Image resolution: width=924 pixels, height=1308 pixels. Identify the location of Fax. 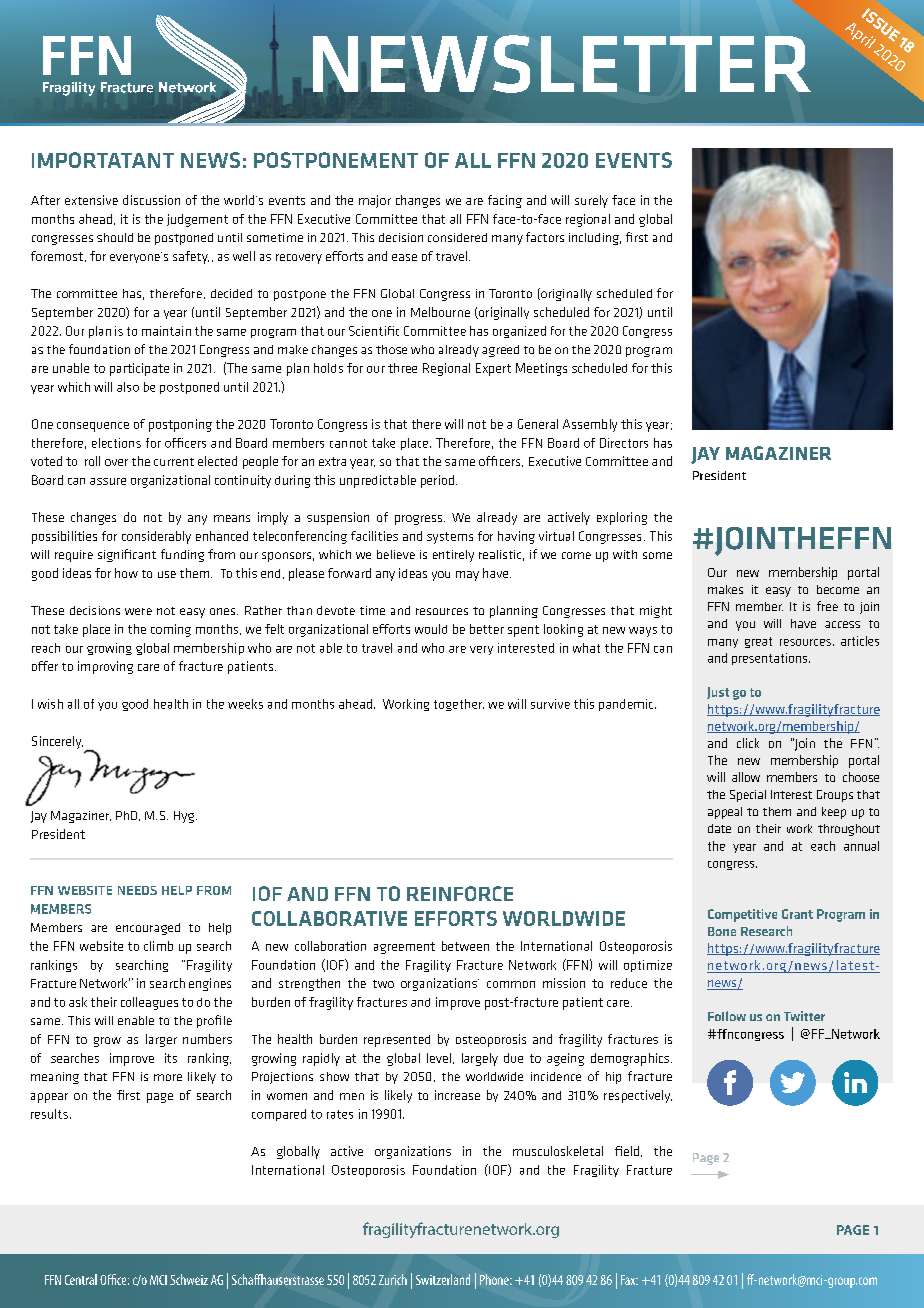
(629, 1280).
